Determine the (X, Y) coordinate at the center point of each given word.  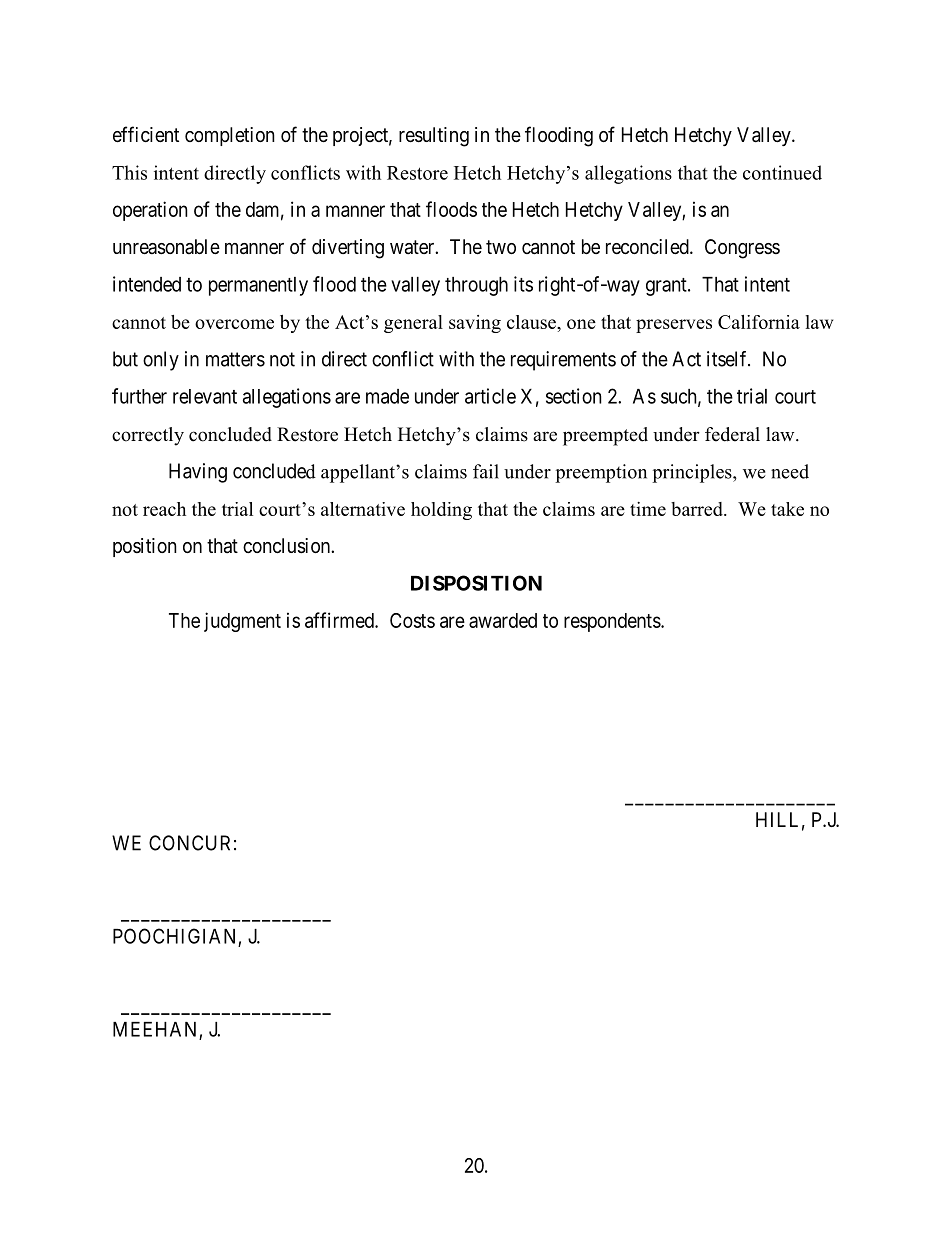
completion (230, 136)
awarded (503, 620)
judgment (242, 622)
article (490, 396)
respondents (612, 622)
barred (698, 509)
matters (235, 359)
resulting (434, 137)
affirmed (340, 620)
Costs (412, 620)
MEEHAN (154, 1029)
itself (728, 359)
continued (782, 172)
